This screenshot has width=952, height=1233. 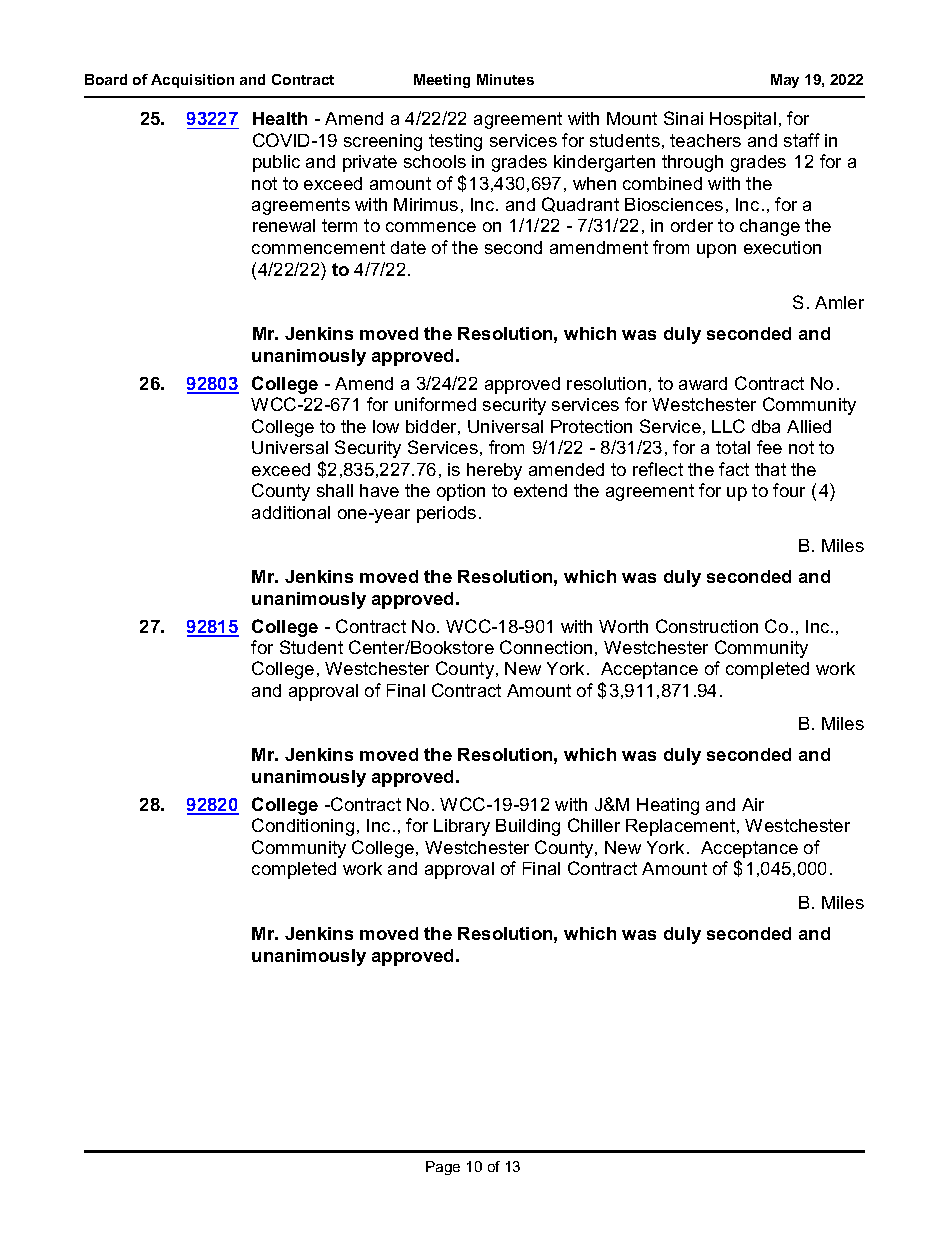 I want to click on Building, so click(x=528, y=827).
